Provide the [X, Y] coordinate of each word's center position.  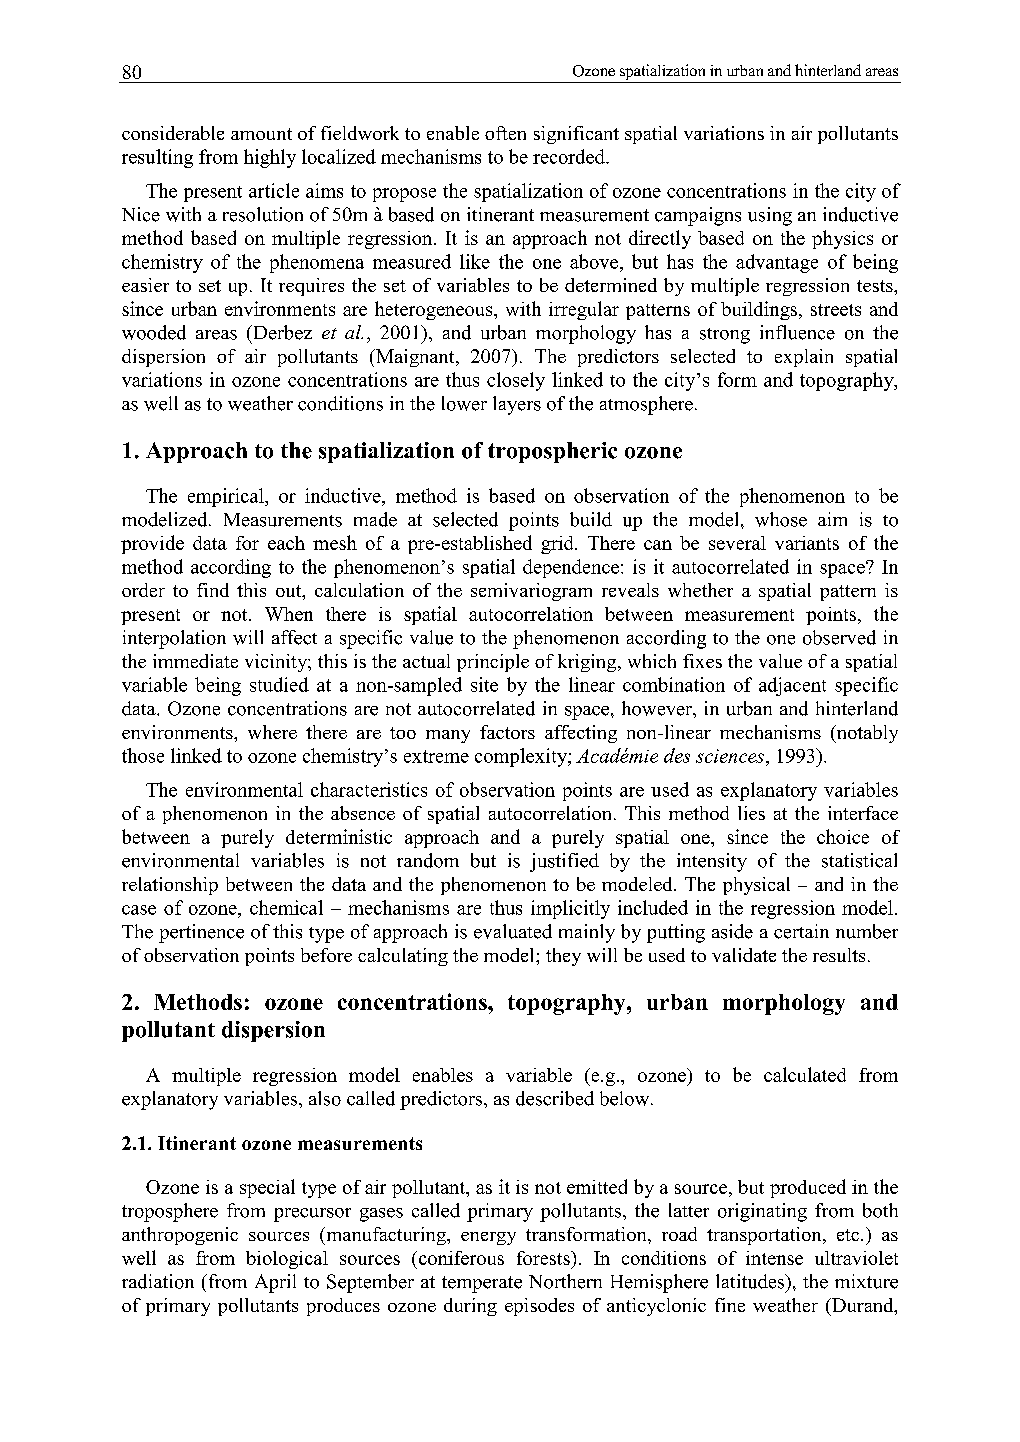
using [770, 216]
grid [558, 545]
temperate [482, 1284]
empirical [227, 497]
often [505, 133]
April [275, 1283]
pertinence [201, 933]
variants [807, 543]
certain [801, 931]
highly [270, 158]
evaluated [513, 931]
